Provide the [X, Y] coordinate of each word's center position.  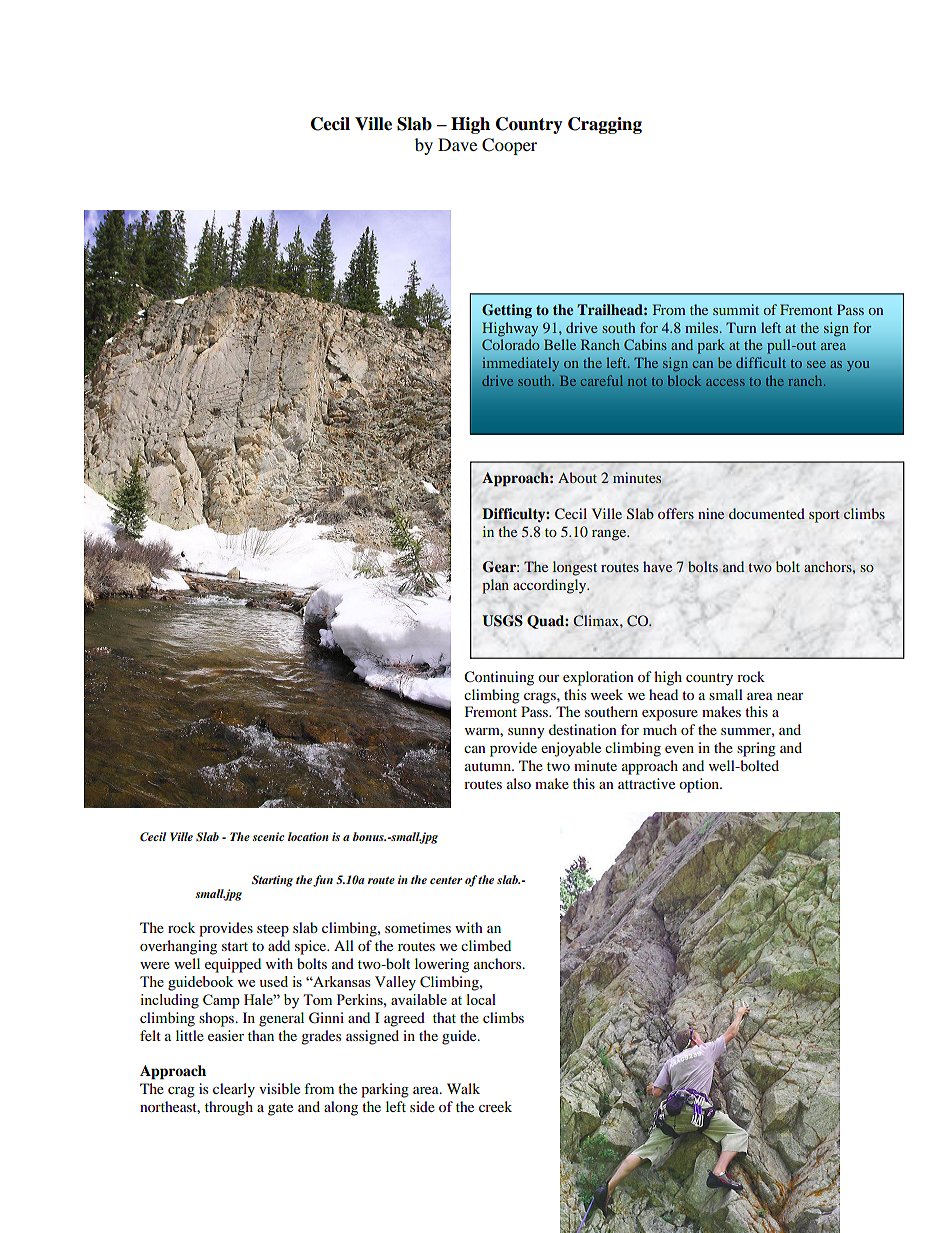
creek [495, 1106]
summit [736, 309]
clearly [234, 1090]
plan [496, 586]
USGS [502, 621]
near [790, 696]
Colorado [510, 344]
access [725, 382]
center [446, 880]
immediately [520, 364]
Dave [457, 144]
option [700, 785]
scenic [268, 836]
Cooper [509, 146]
